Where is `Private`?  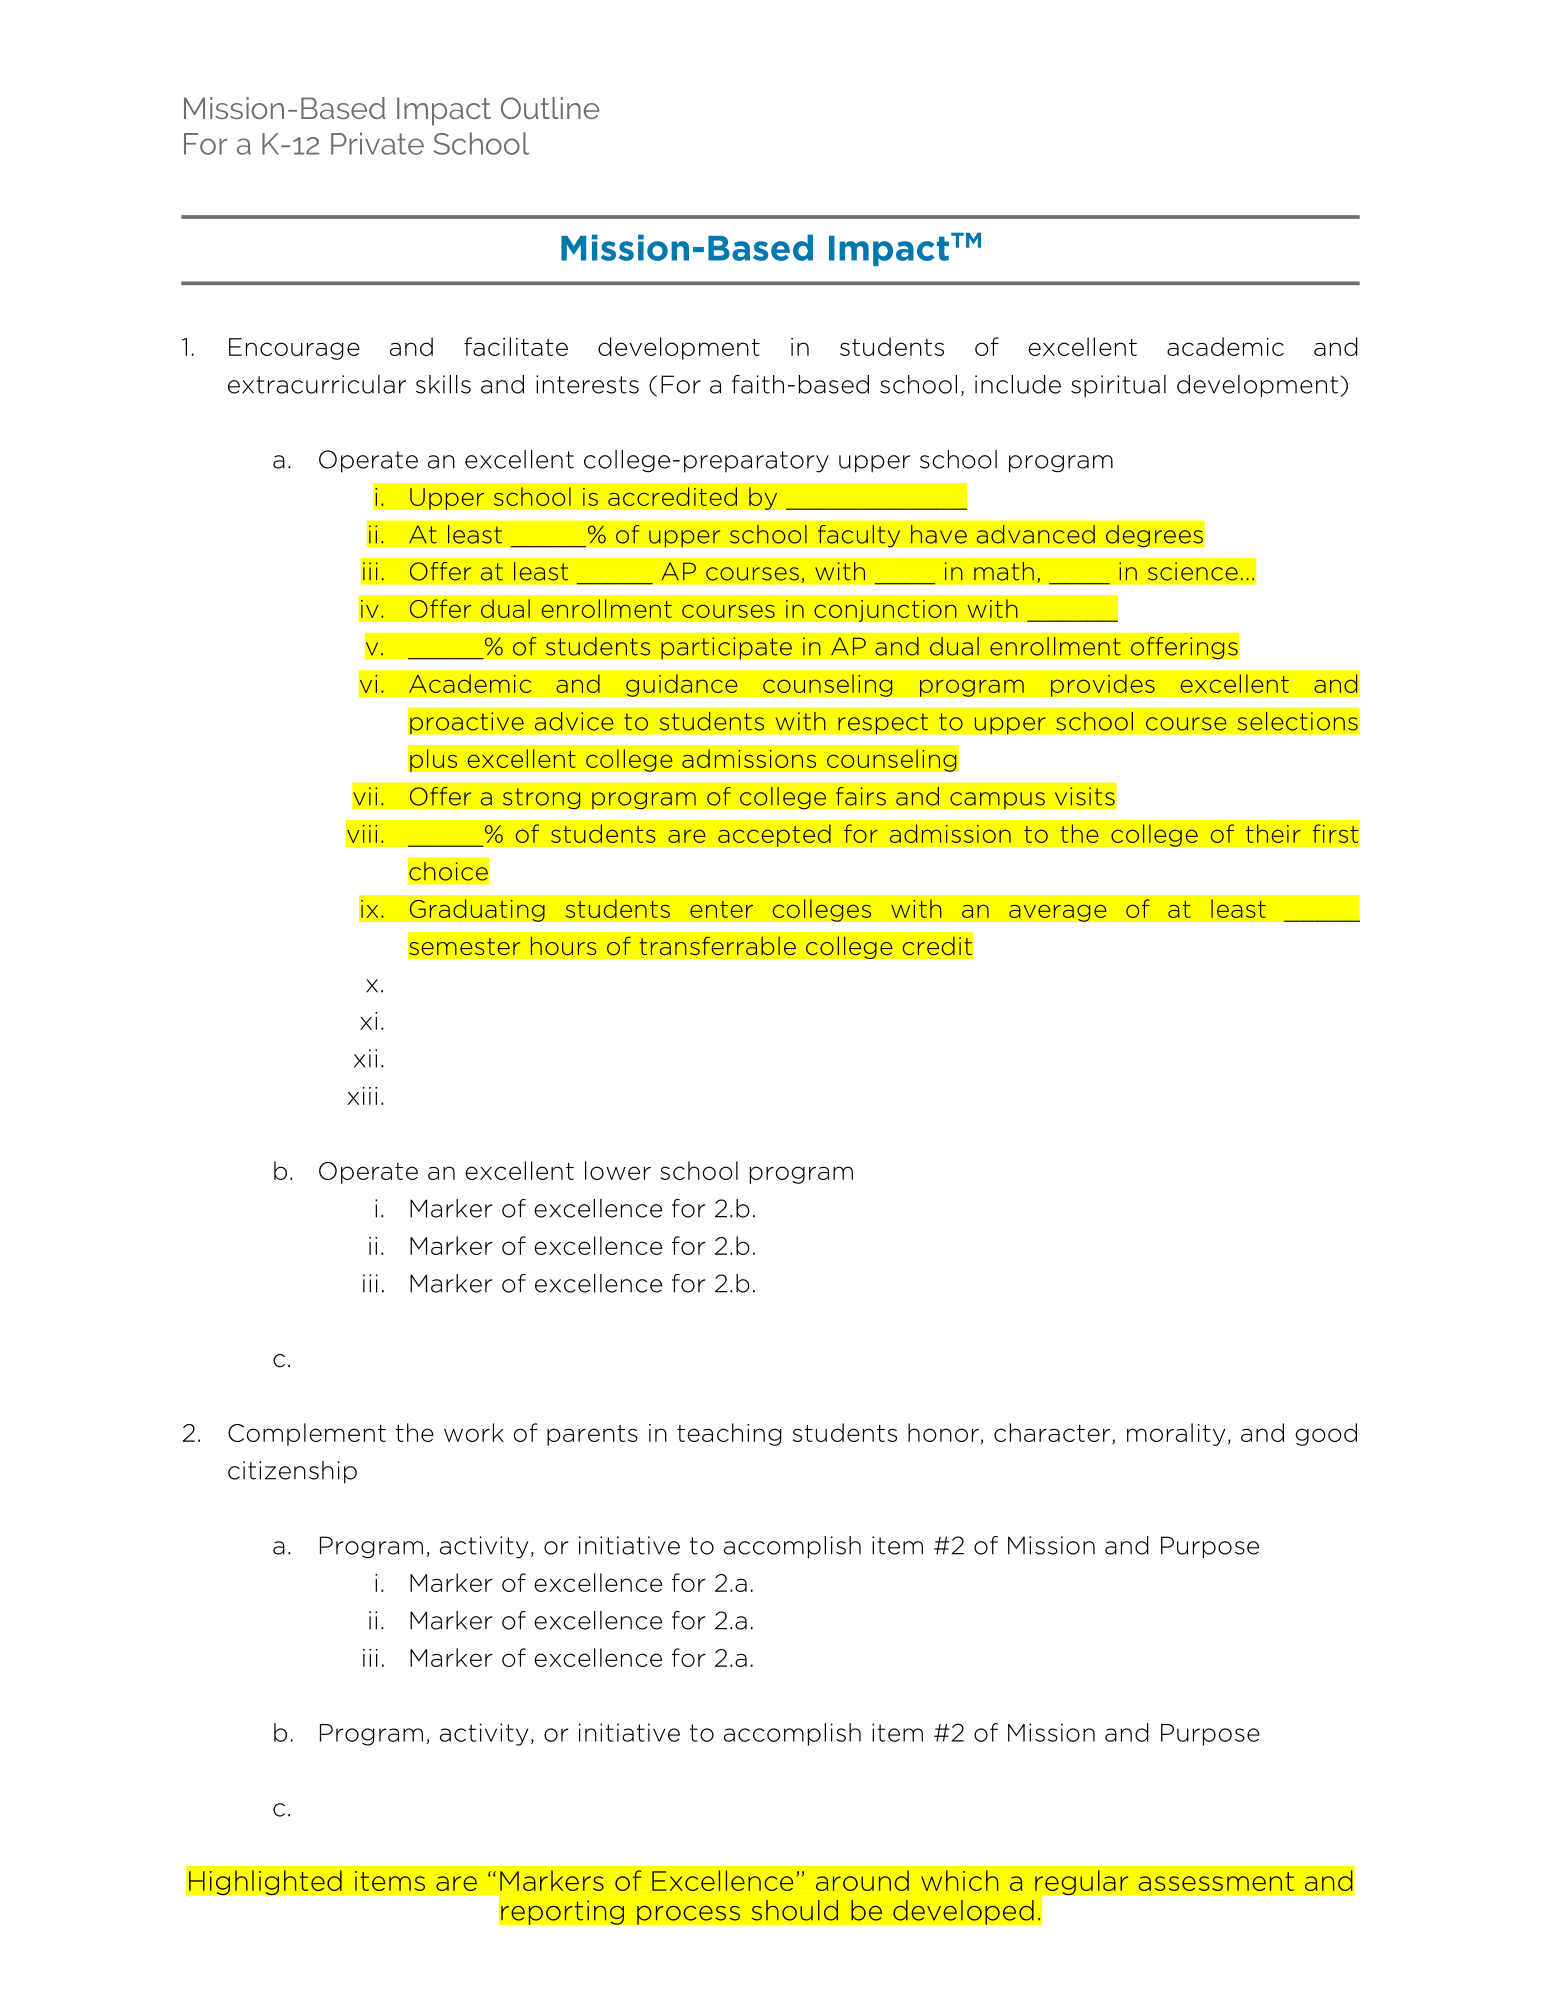
Private is located at coordinates (377, 143).
